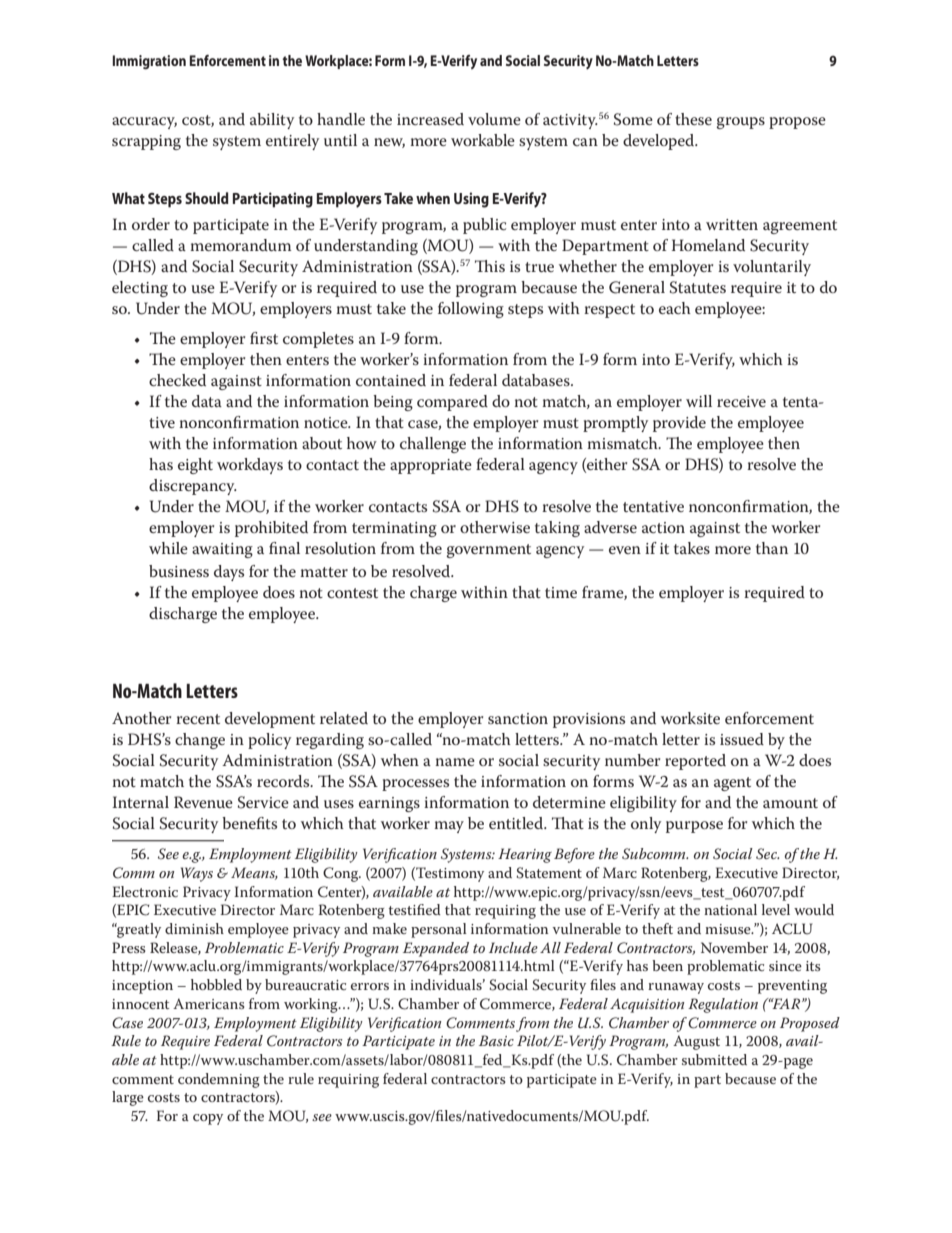  Describe the element at coordinates (249, 823) in the screenshot. I see `benefits` at that location.
